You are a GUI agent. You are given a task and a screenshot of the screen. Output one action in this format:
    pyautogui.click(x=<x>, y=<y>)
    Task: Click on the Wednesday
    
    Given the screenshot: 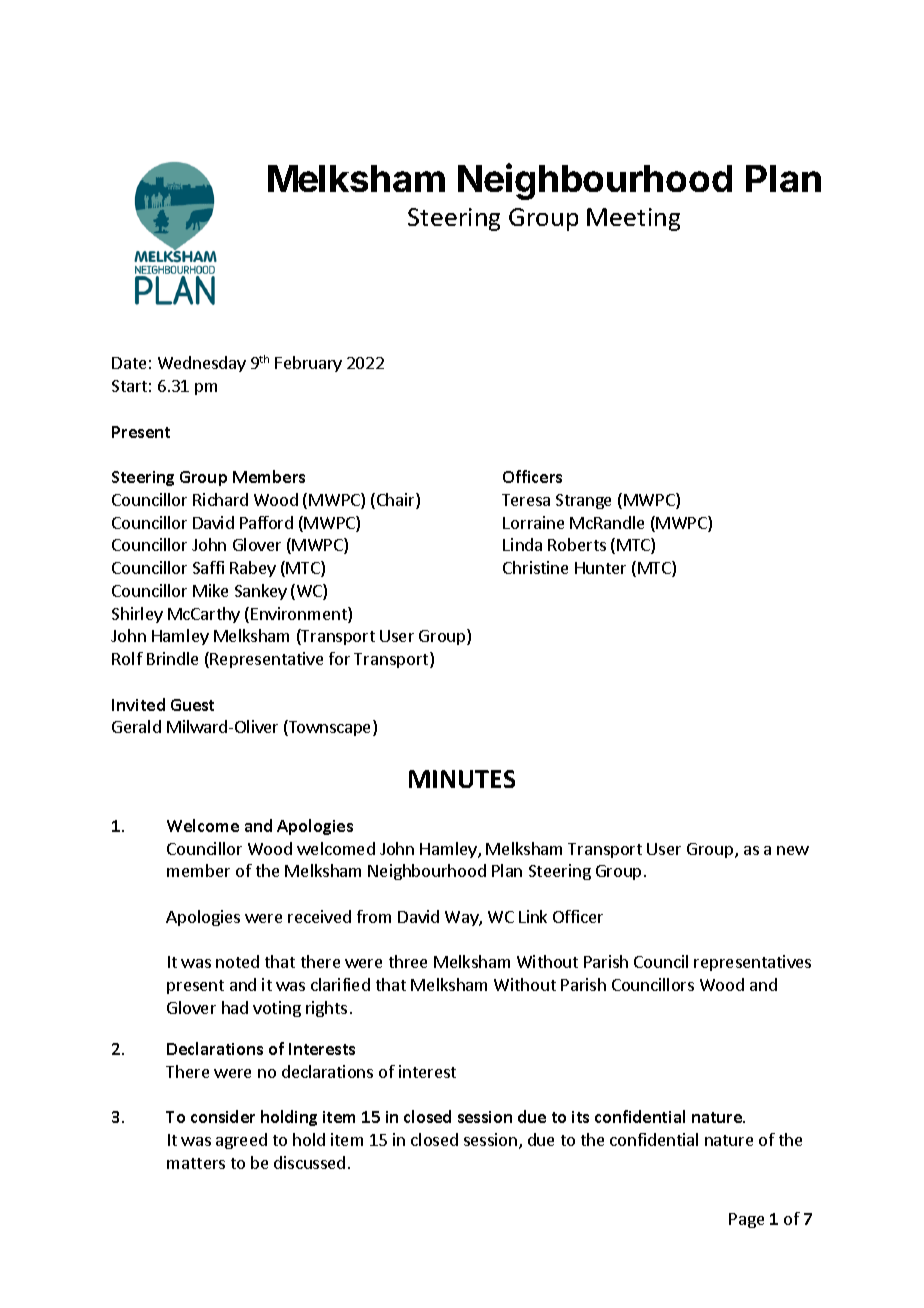 What is the action you would take?
    pyautogui.click(x=202, y=364)
